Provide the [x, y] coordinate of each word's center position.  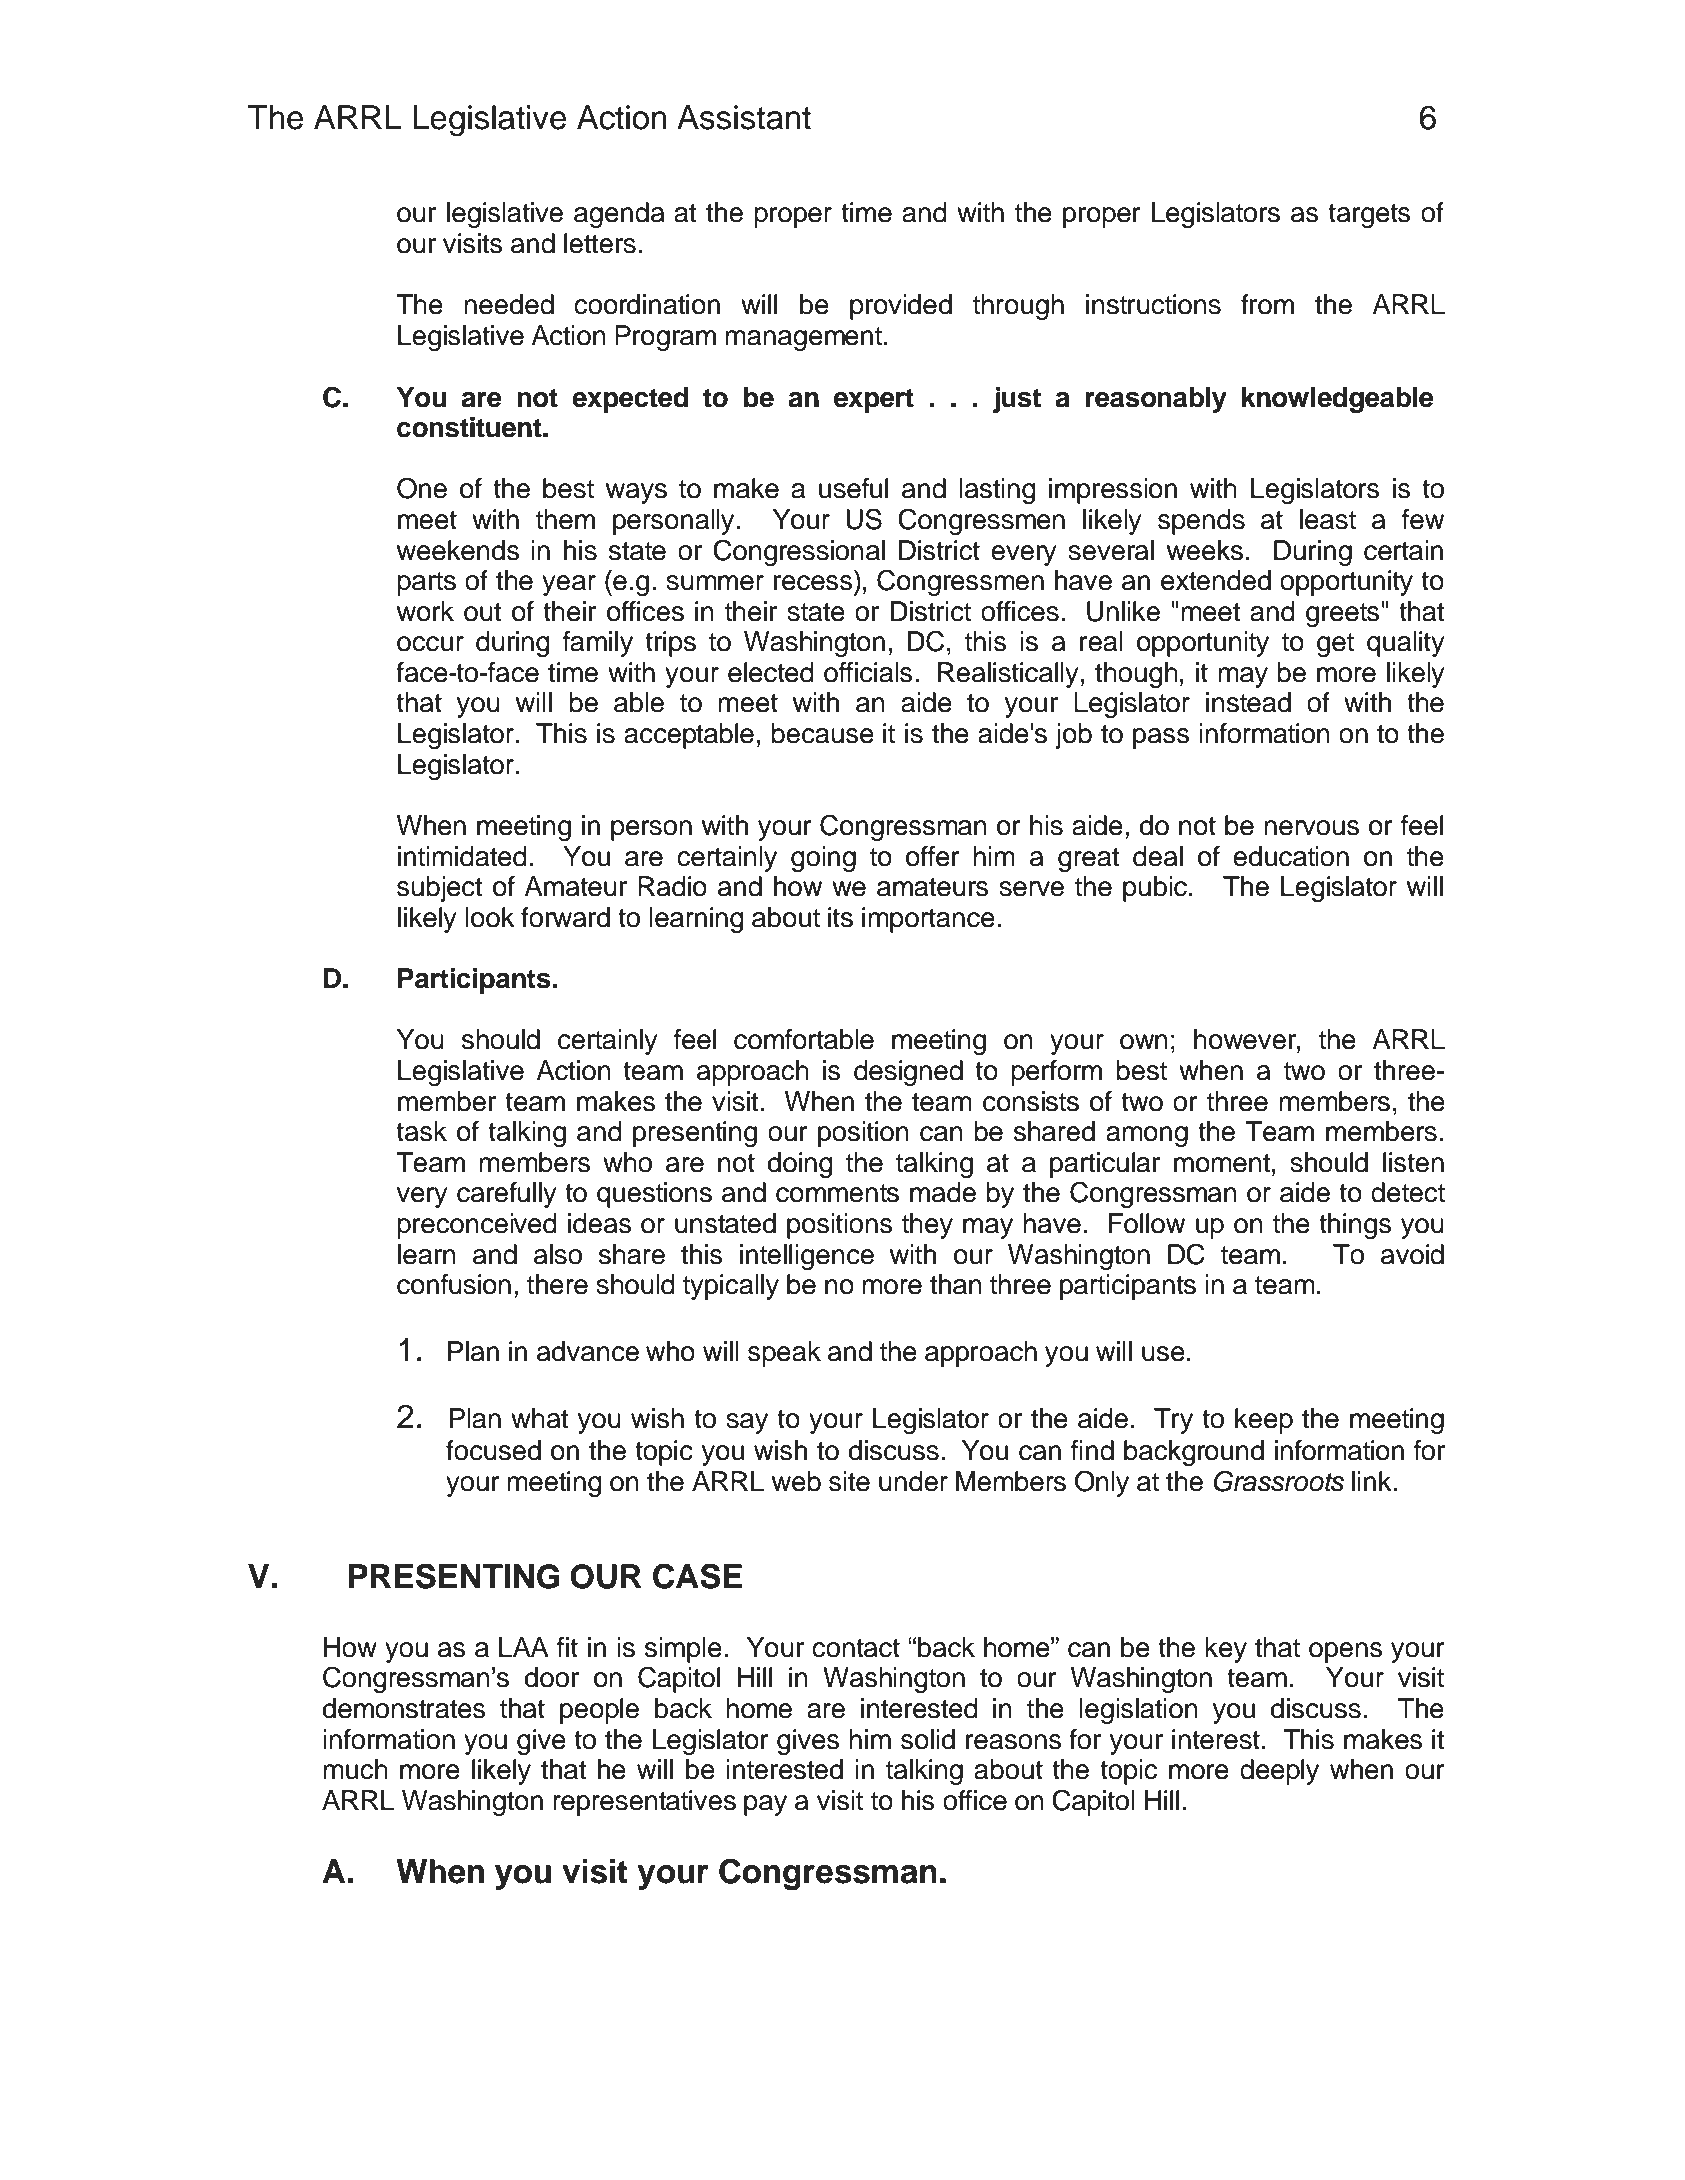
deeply [1279, 1772]
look [490, 917]
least [1328, 519]
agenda [619, 215]
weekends [458, 550]
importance [928, 920]
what [540, 1418]
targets [1369, 216]
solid [928, 1739]
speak [784, 1354]
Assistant [744, 117]
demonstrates [404, 1708]
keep [1264, 1421]
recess [813, 583]
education [1291, 856]
